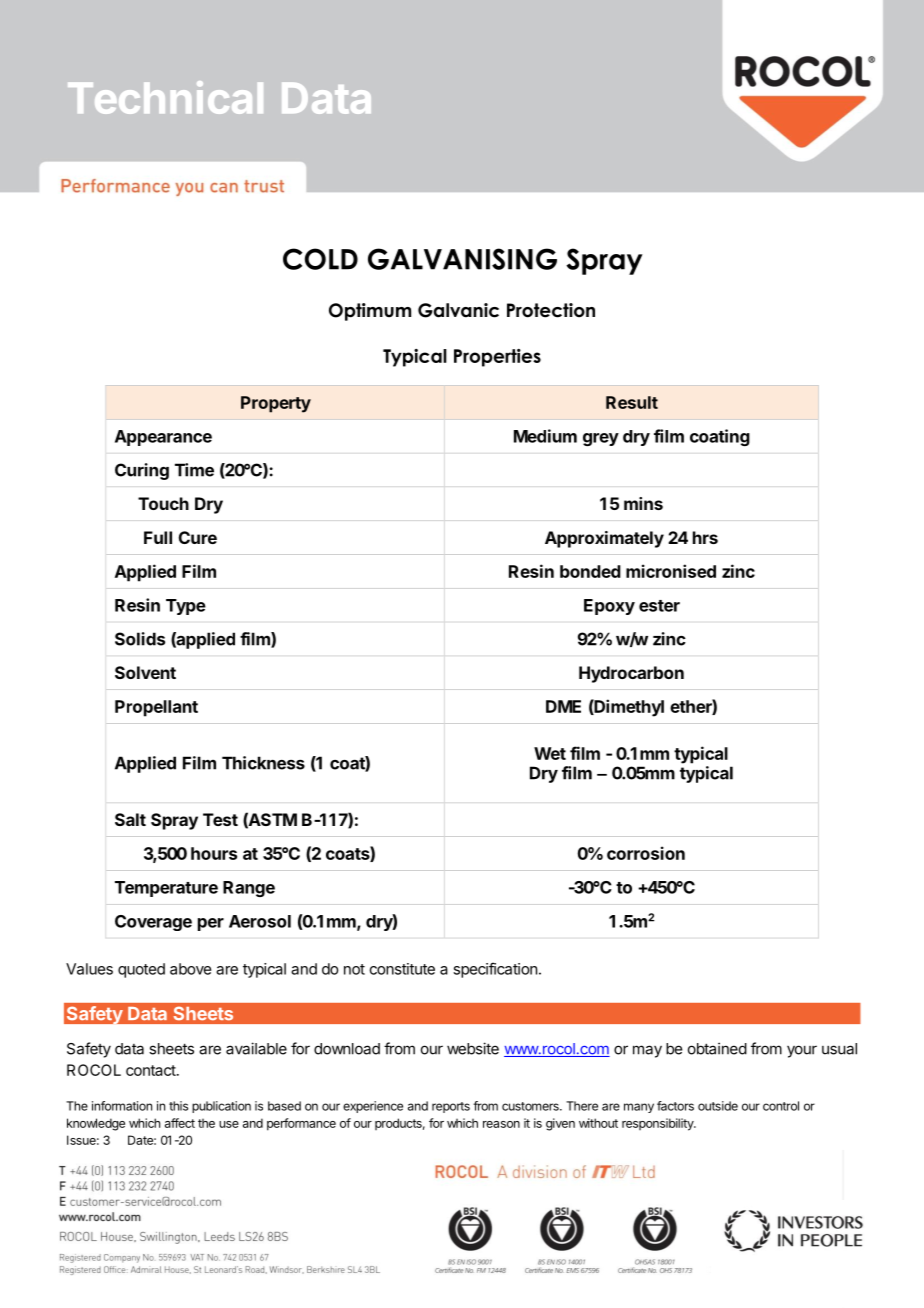 The width and height of the document is (924, 1308). I want to click on Wet, so click(550, 753).
